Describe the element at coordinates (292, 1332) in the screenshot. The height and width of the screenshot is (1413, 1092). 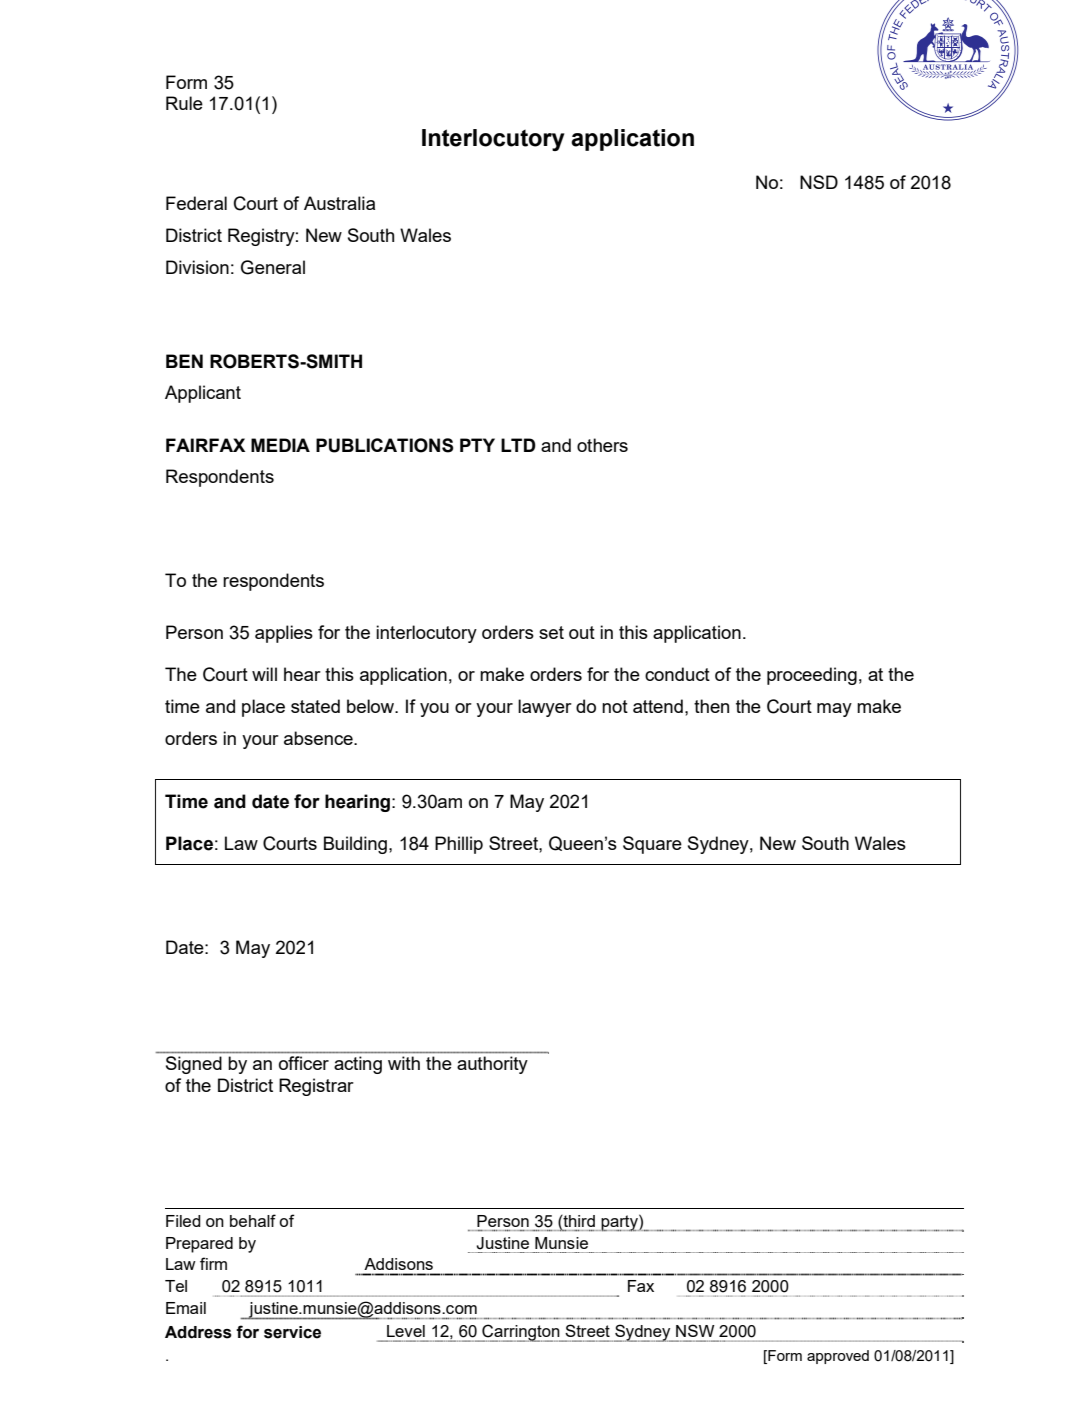
I see `service` at that location.
